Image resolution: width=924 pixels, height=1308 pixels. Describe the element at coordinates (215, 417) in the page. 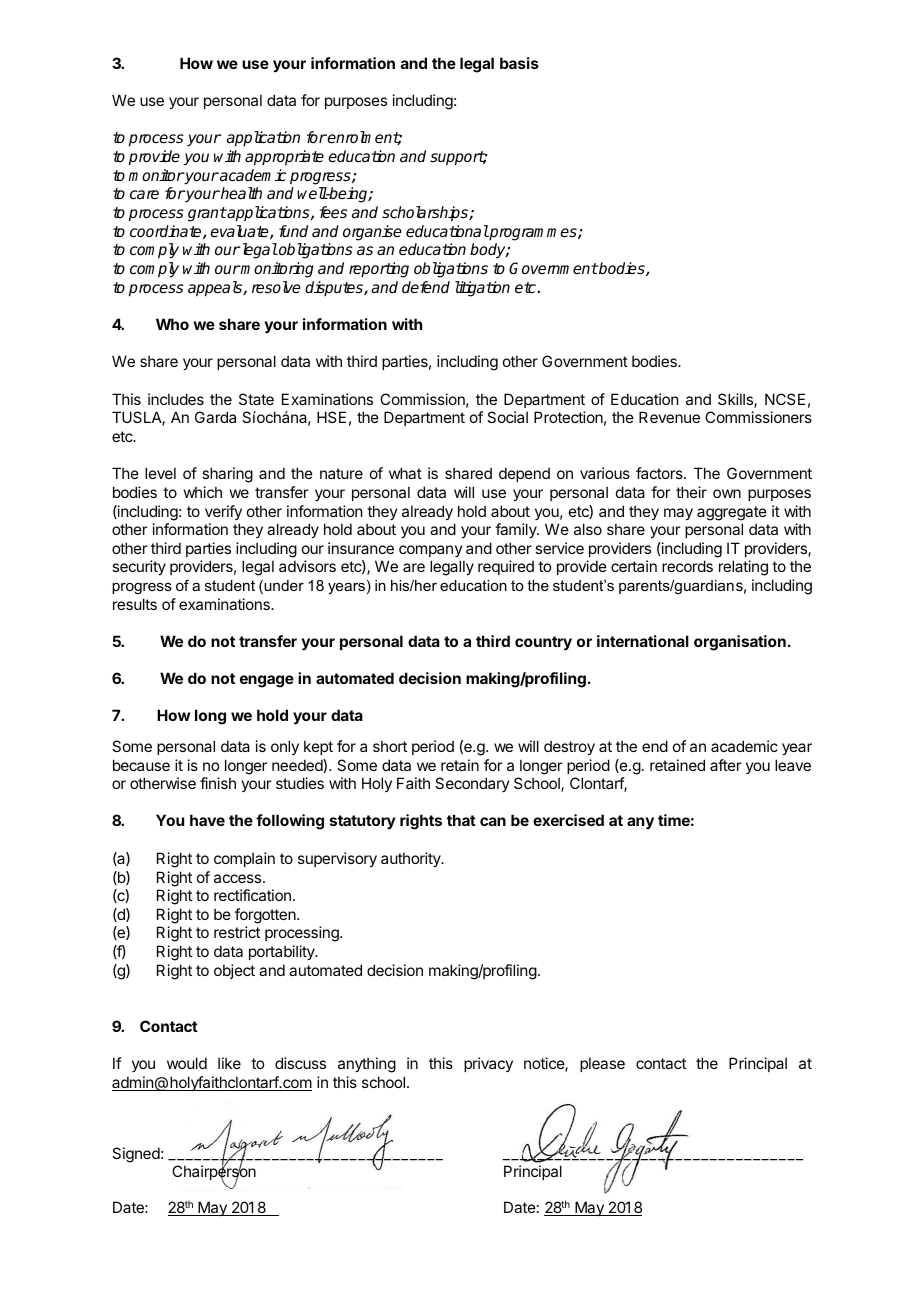

I see `Garda` at that location.
